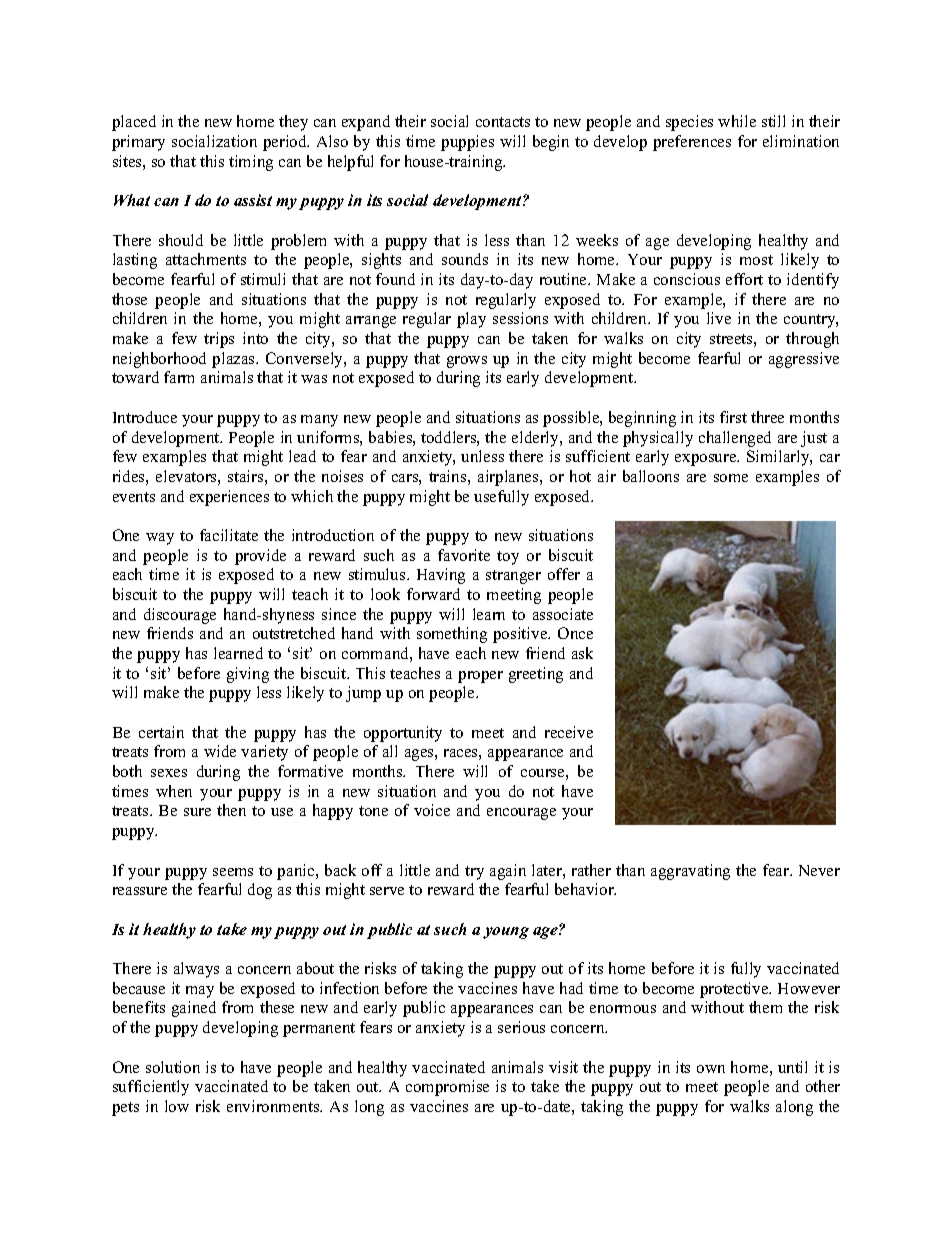 This document has width=952, height=1233. Describe the element at coordinates (173, 1067) in the document. I see `solution` at that location.
